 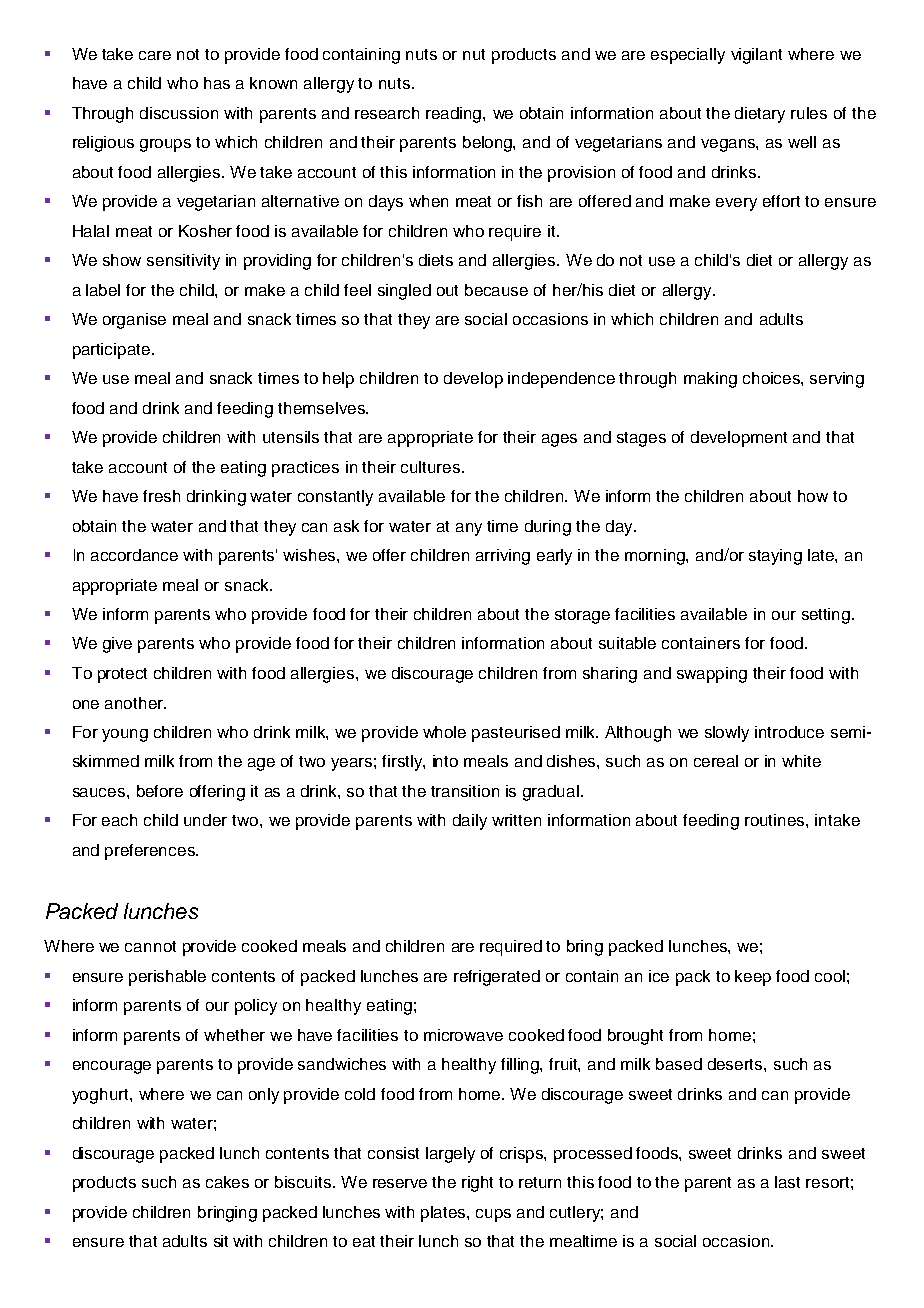 What do you see at coordinates (712, 675) in the document?
I see `swapping` at bounding box center [712, 675].
